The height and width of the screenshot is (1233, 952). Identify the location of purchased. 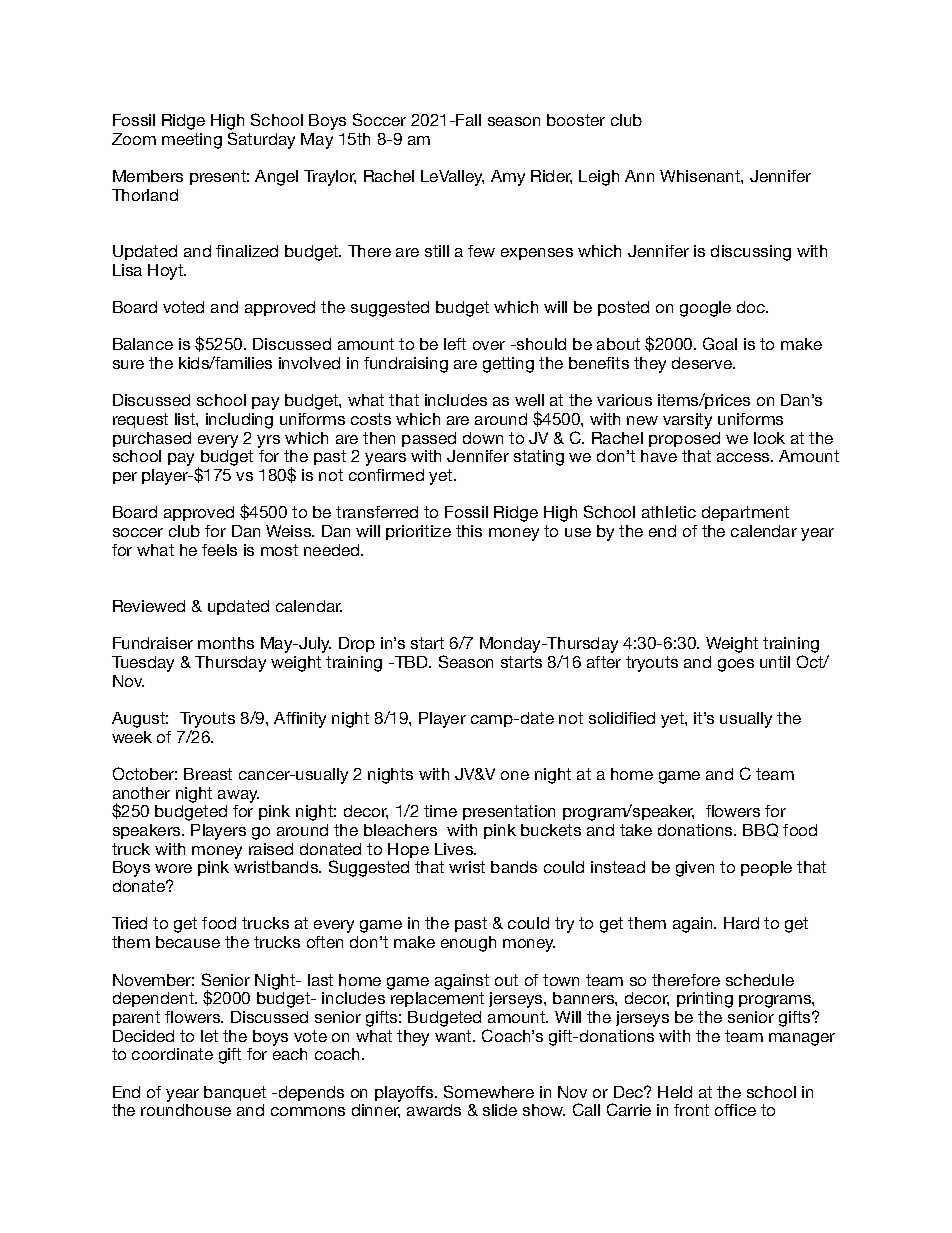
(152, 439).
